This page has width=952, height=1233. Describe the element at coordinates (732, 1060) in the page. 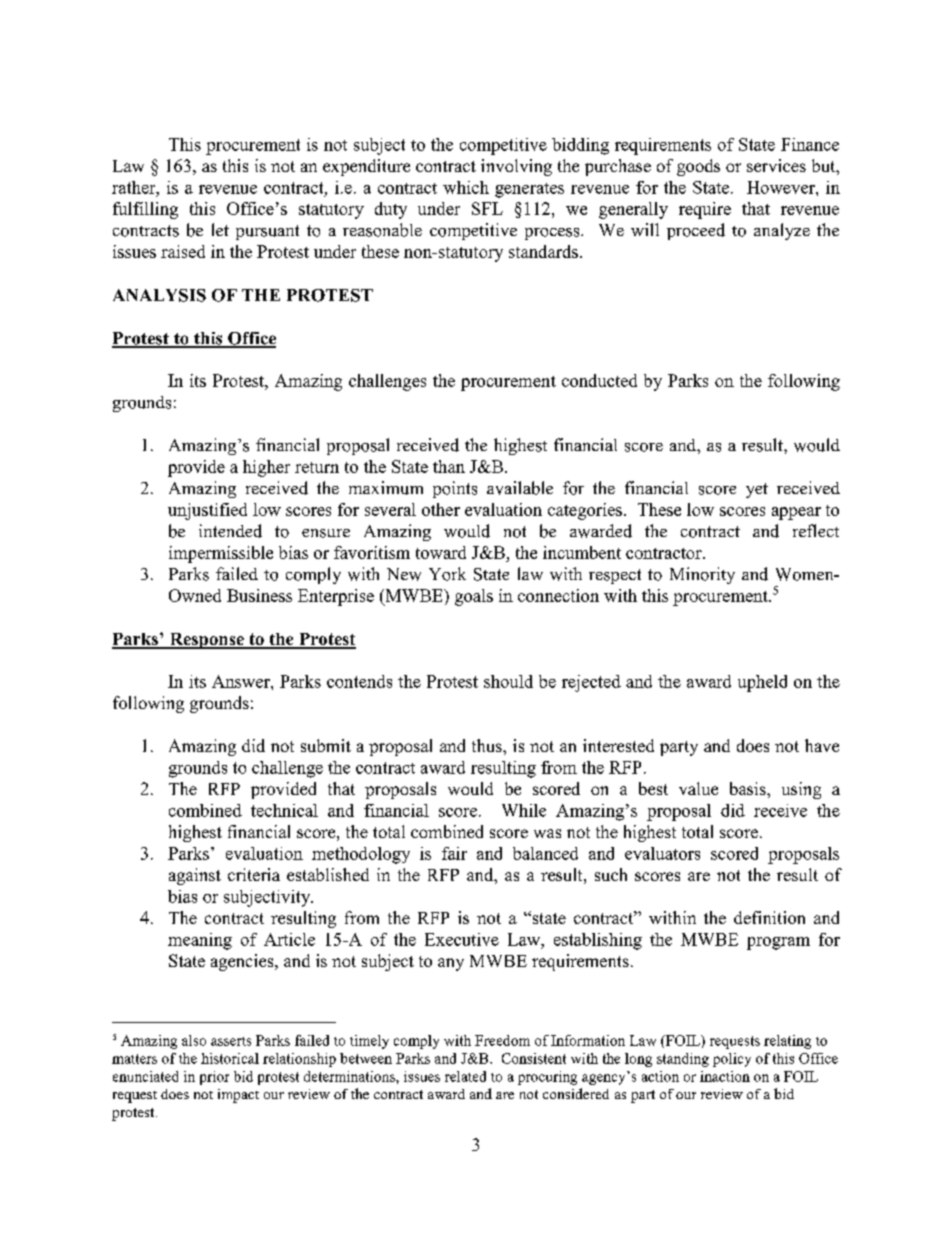

I see `policy` at that location.
